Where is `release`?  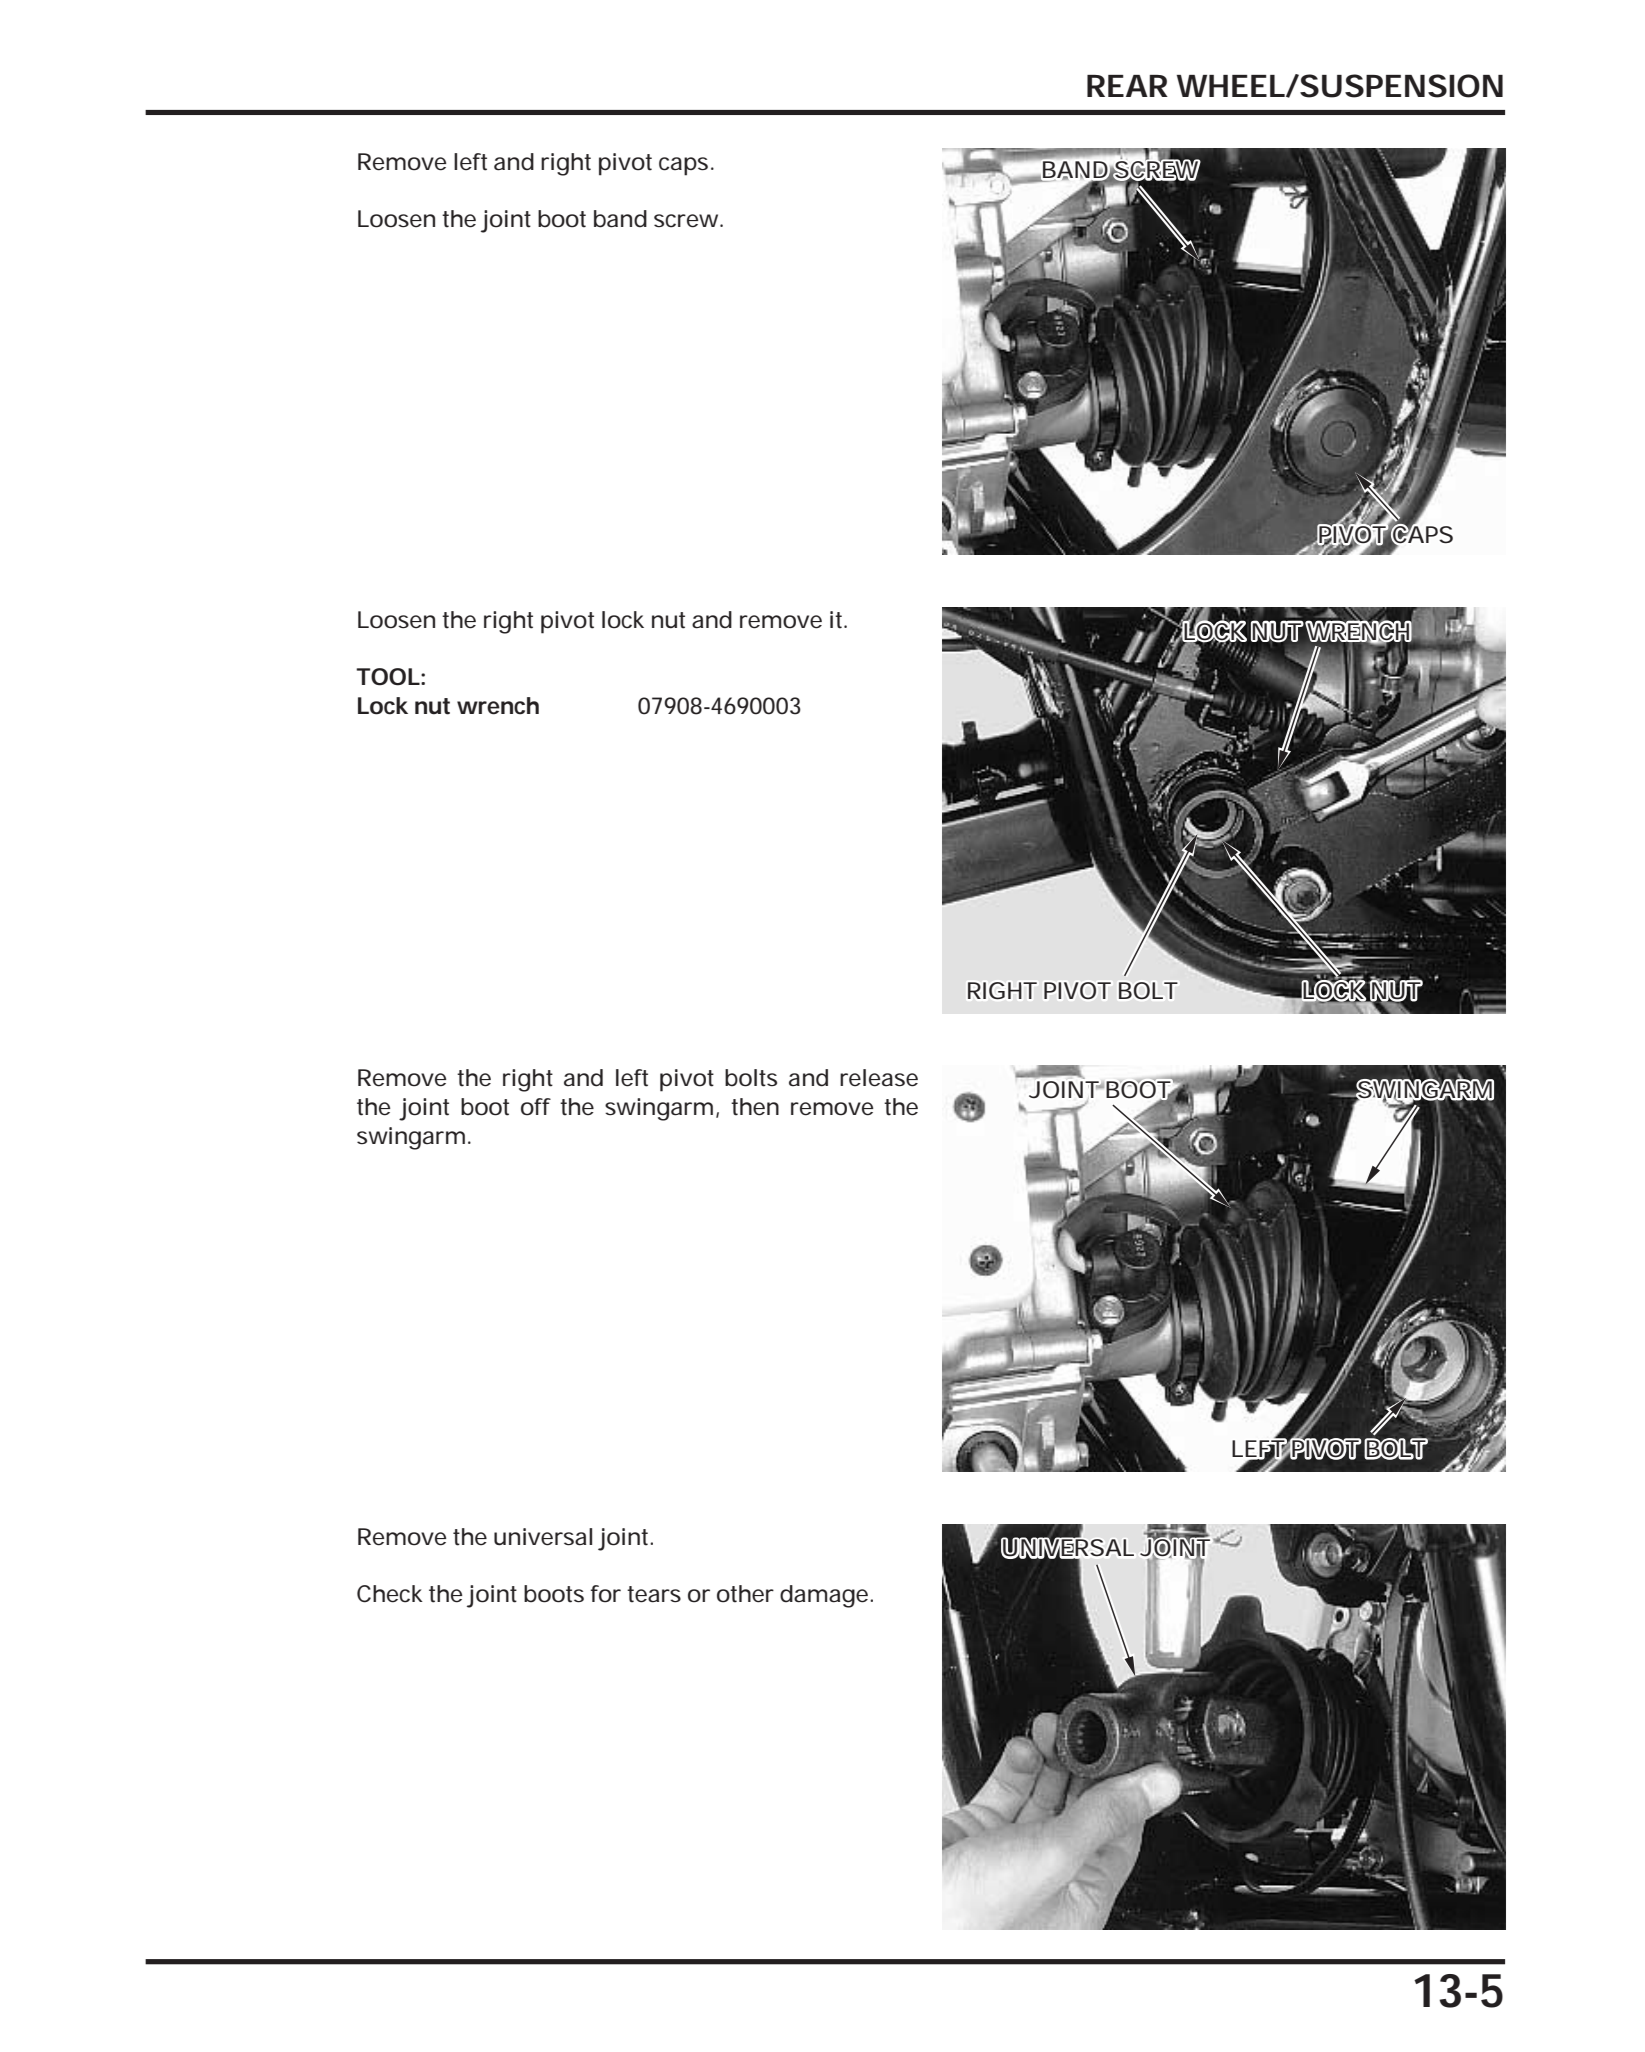 release is located at coordinates (879, 1078).
